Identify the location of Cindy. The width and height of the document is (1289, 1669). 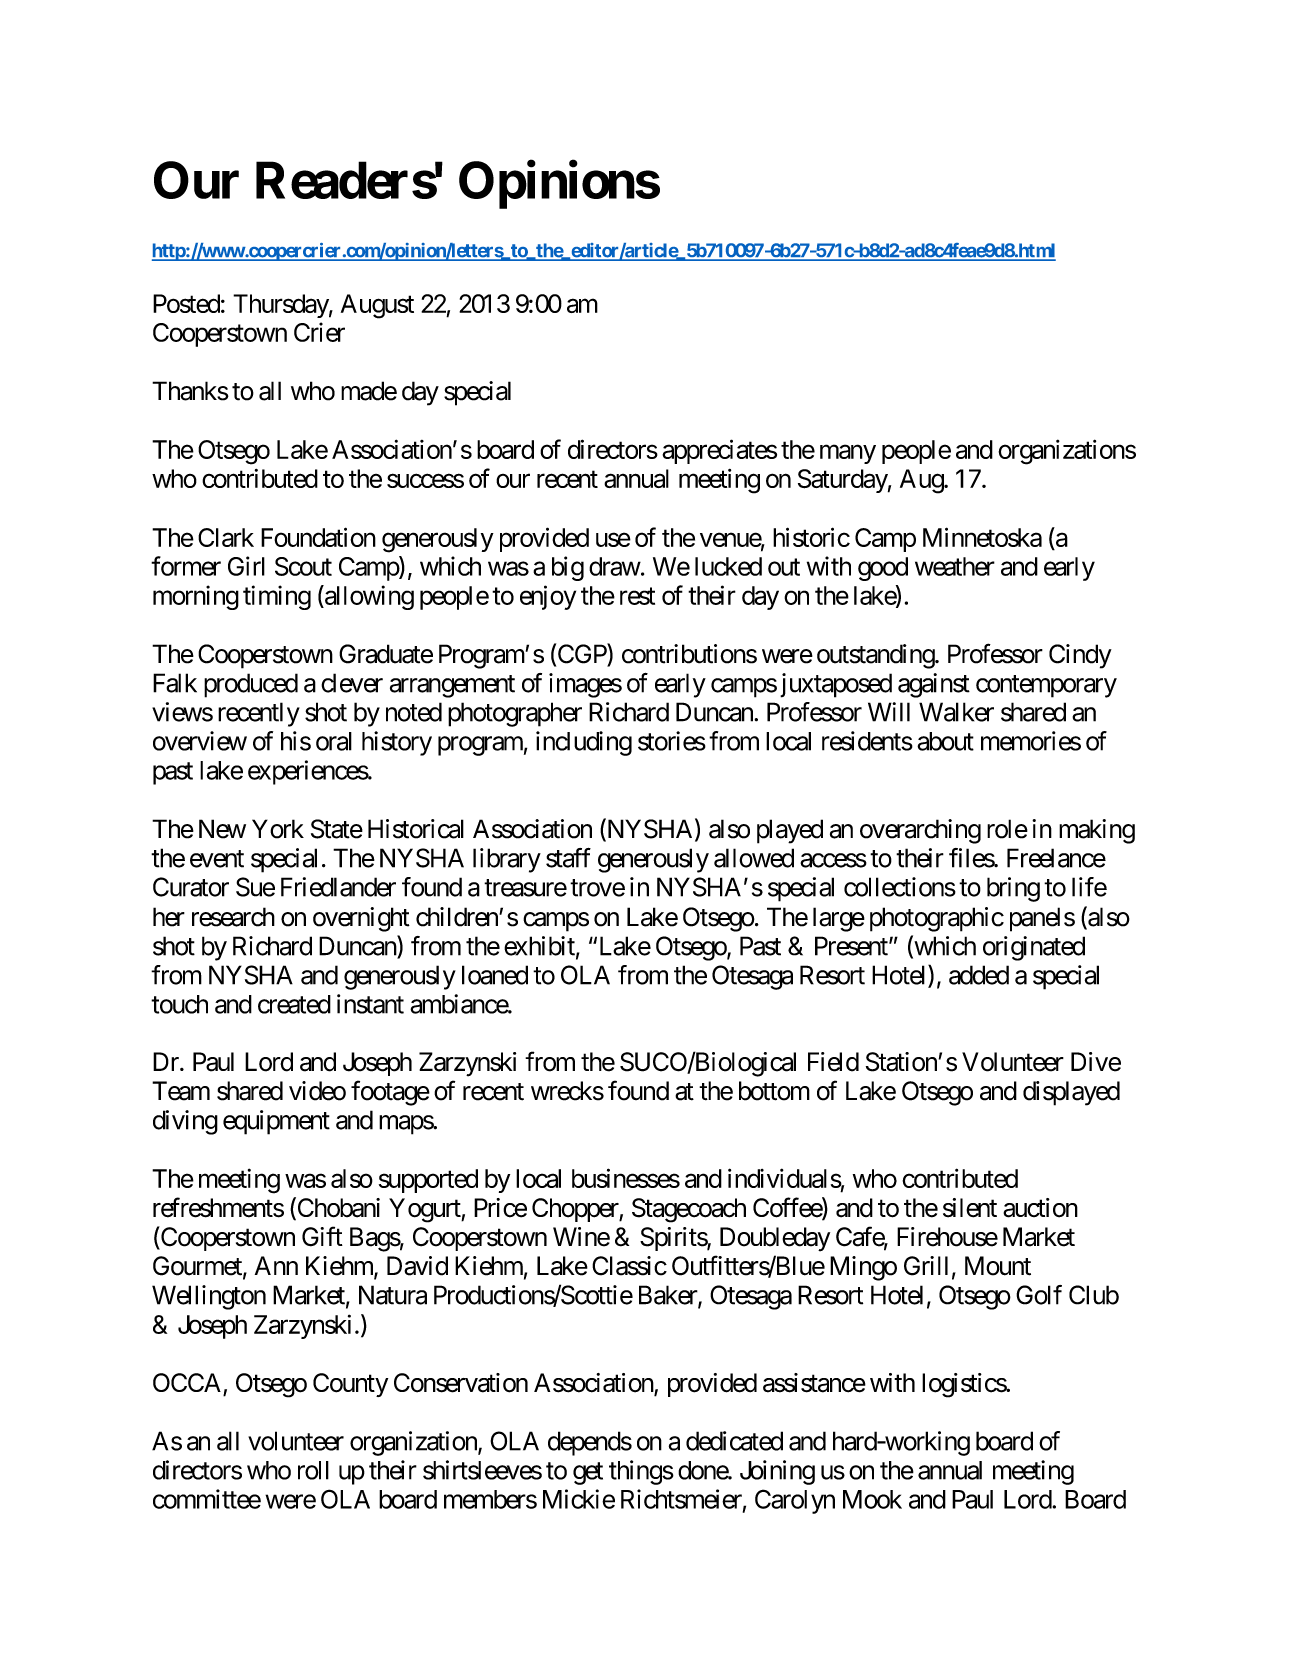
(1080, 656).
